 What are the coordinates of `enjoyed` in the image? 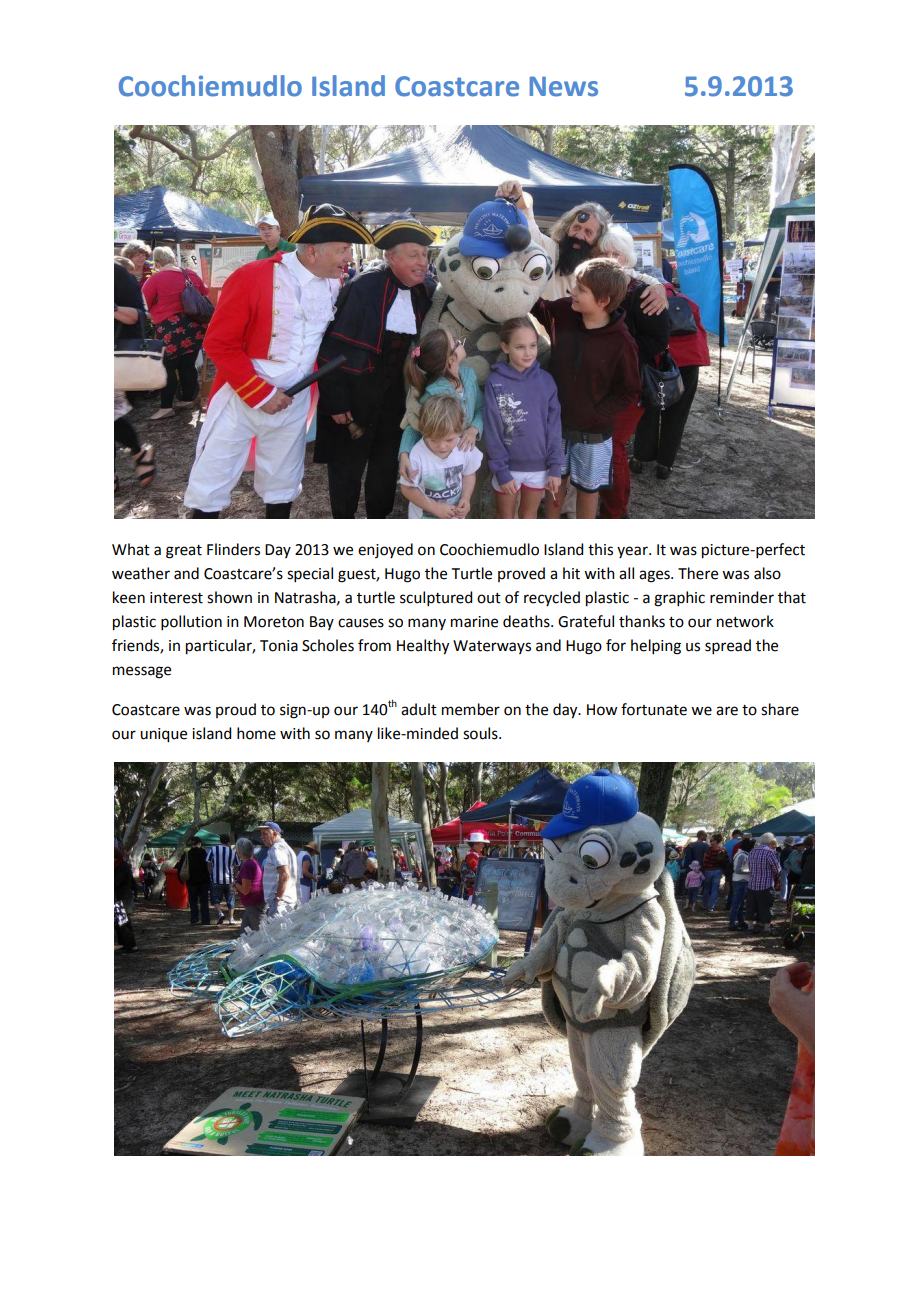 It's located at (385, 550).
